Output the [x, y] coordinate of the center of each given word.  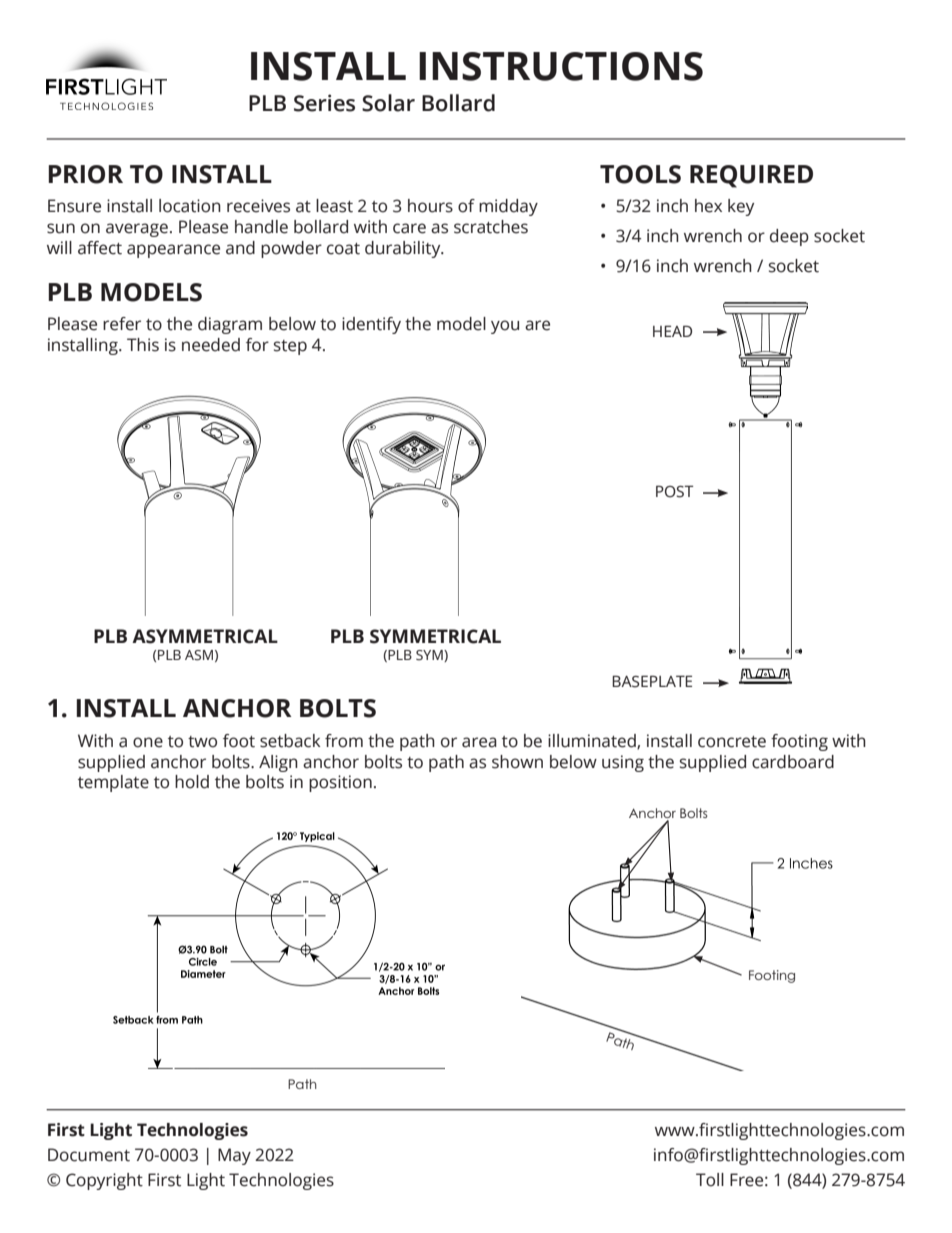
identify [371, 325]
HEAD [672, 331]
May [234, 1156]
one [148, 742]
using [623, 763]
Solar [388, 103]
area [479, 742]
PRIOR [85, 174]
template [113, 783]
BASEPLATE [652, 681]
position [340, 783]
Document [89, 1155]
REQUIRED [751, 176]
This [143, 345]
